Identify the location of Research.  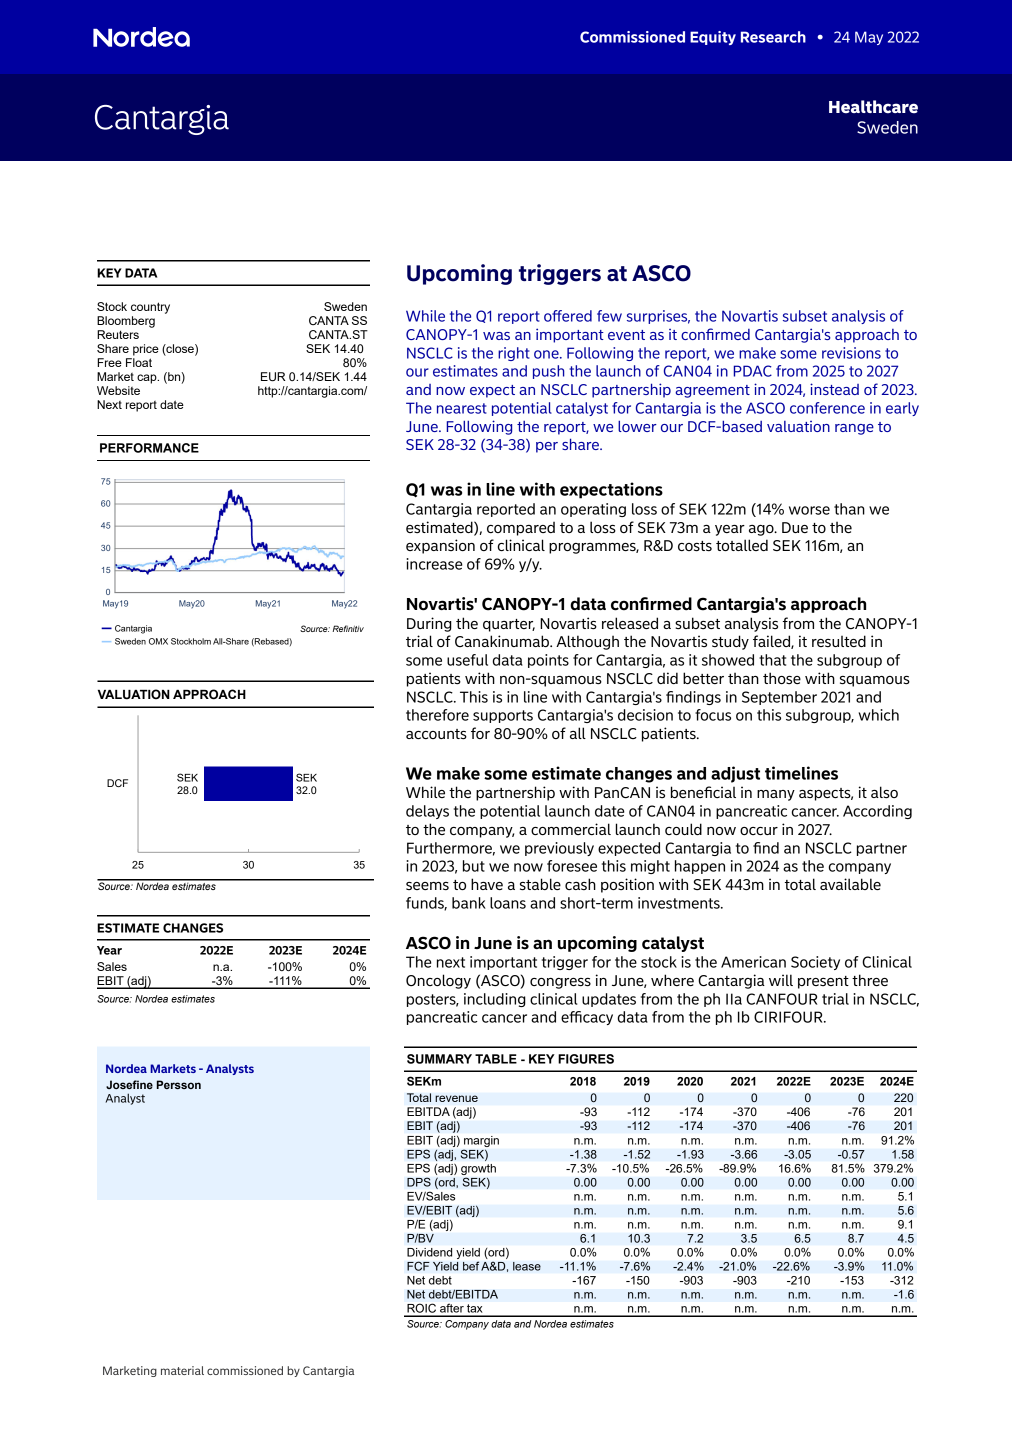
(773, 37).
